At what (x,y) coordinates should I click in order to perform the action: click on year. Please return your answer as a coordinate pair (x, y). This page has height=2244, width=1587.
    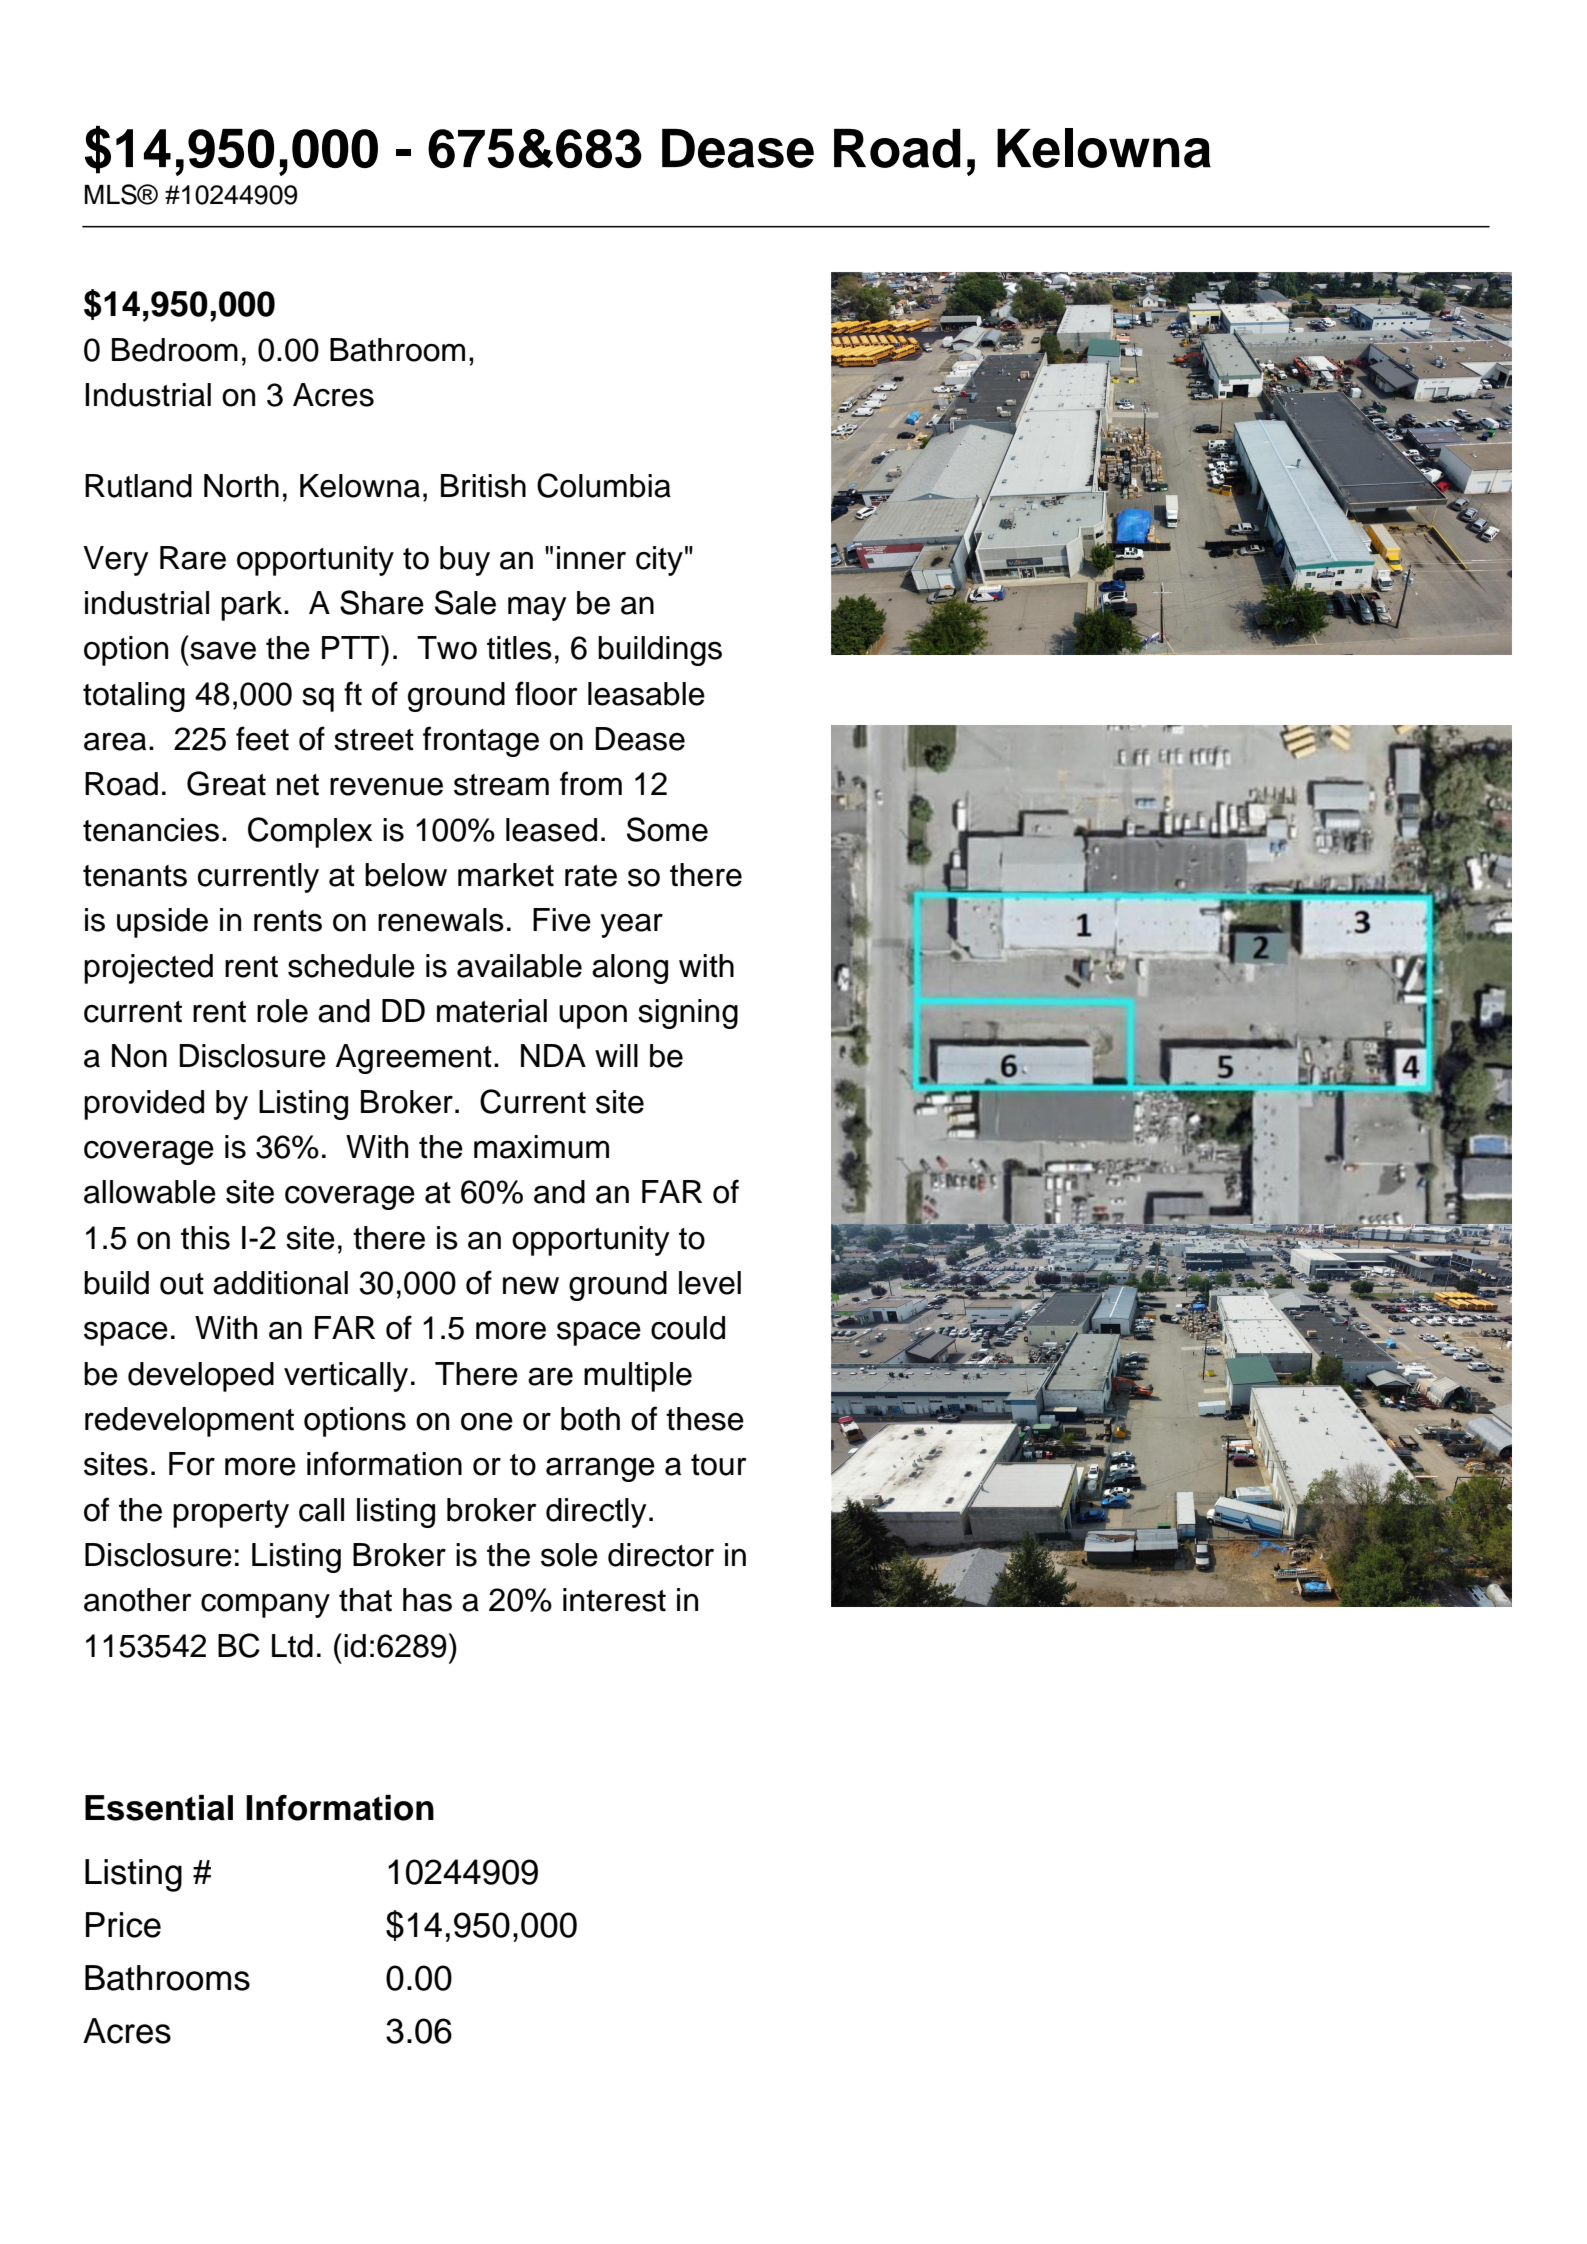
    Looking at the image, I should click on (631, 925).
